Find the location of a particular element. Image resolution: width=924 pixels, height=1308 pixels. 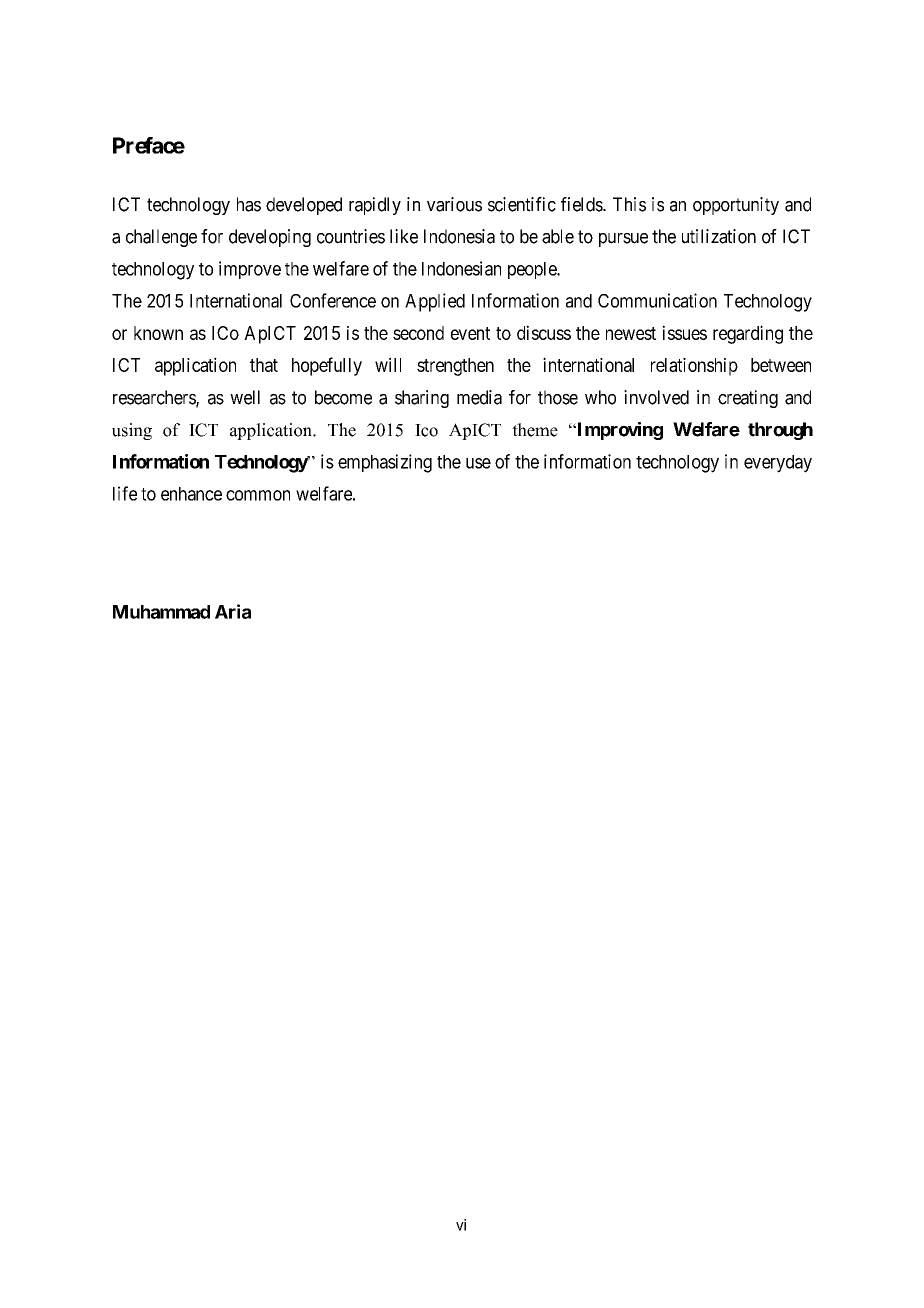

Aria is located at coordinates (233, 611).
